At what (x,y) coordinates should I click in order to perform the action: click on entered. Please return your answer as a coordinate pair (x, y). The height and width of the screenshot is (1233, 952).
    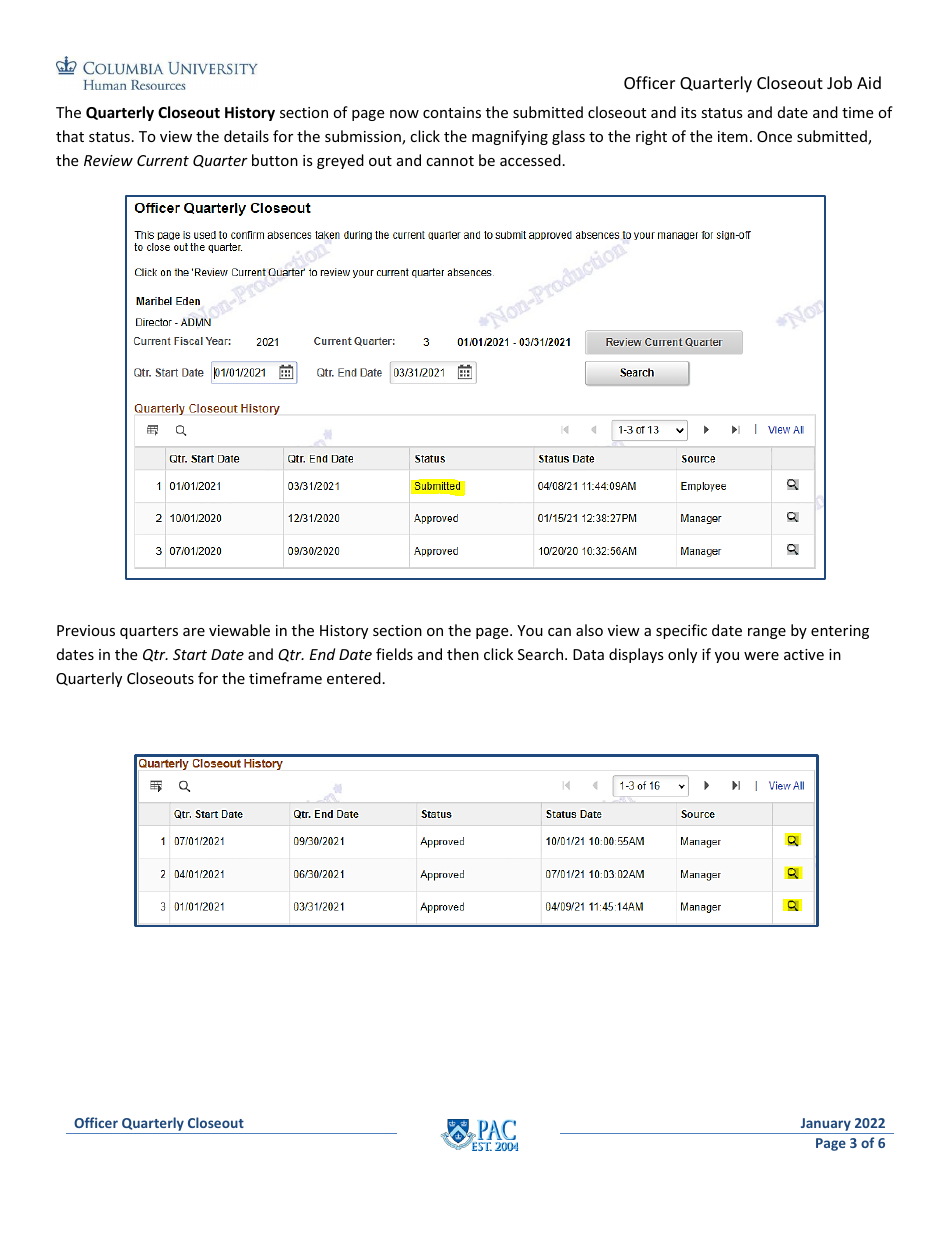
    Looking at the image, I should click on (354, 678).
